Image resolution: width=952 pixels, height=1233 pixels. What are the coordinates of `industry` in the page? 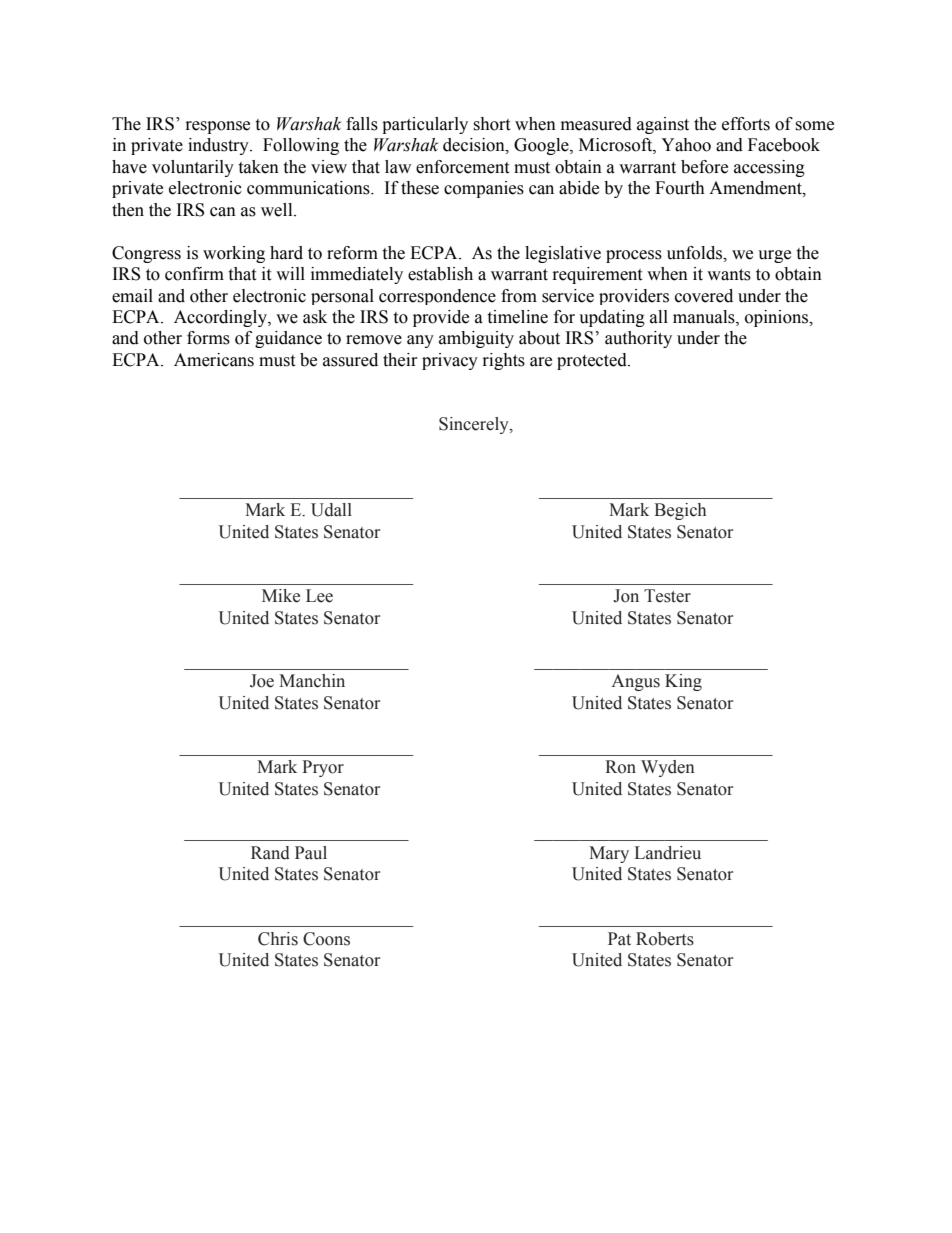 It's located at (219, 146).
